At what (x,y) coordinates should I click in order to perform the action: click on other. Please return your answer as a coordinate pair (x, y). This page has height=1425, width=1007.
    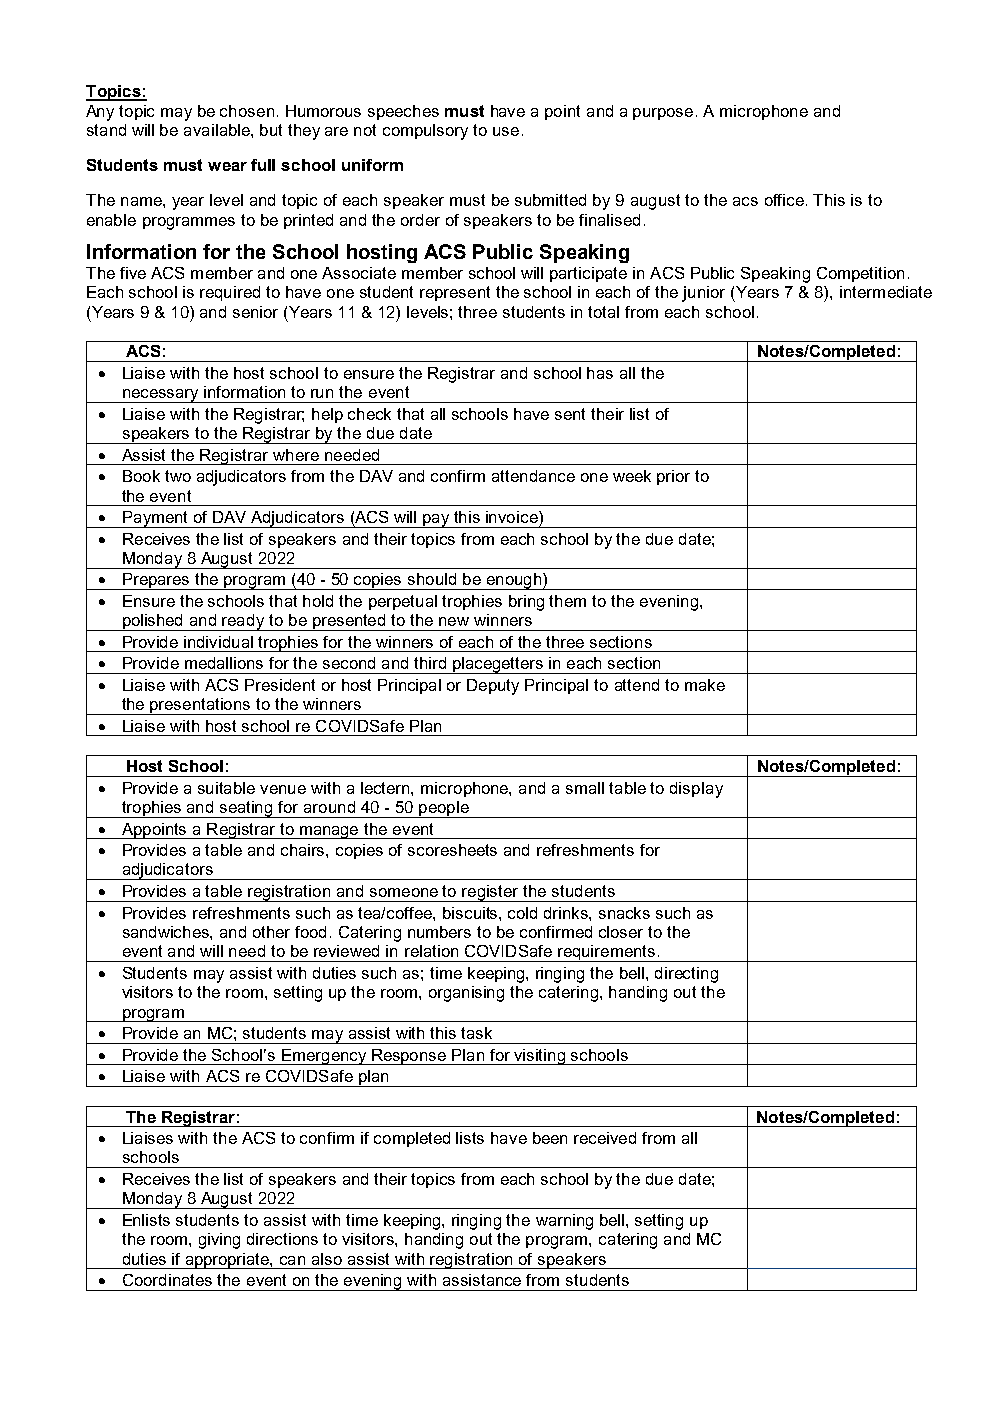
    Looking at the image, I should click on (271, 932).
